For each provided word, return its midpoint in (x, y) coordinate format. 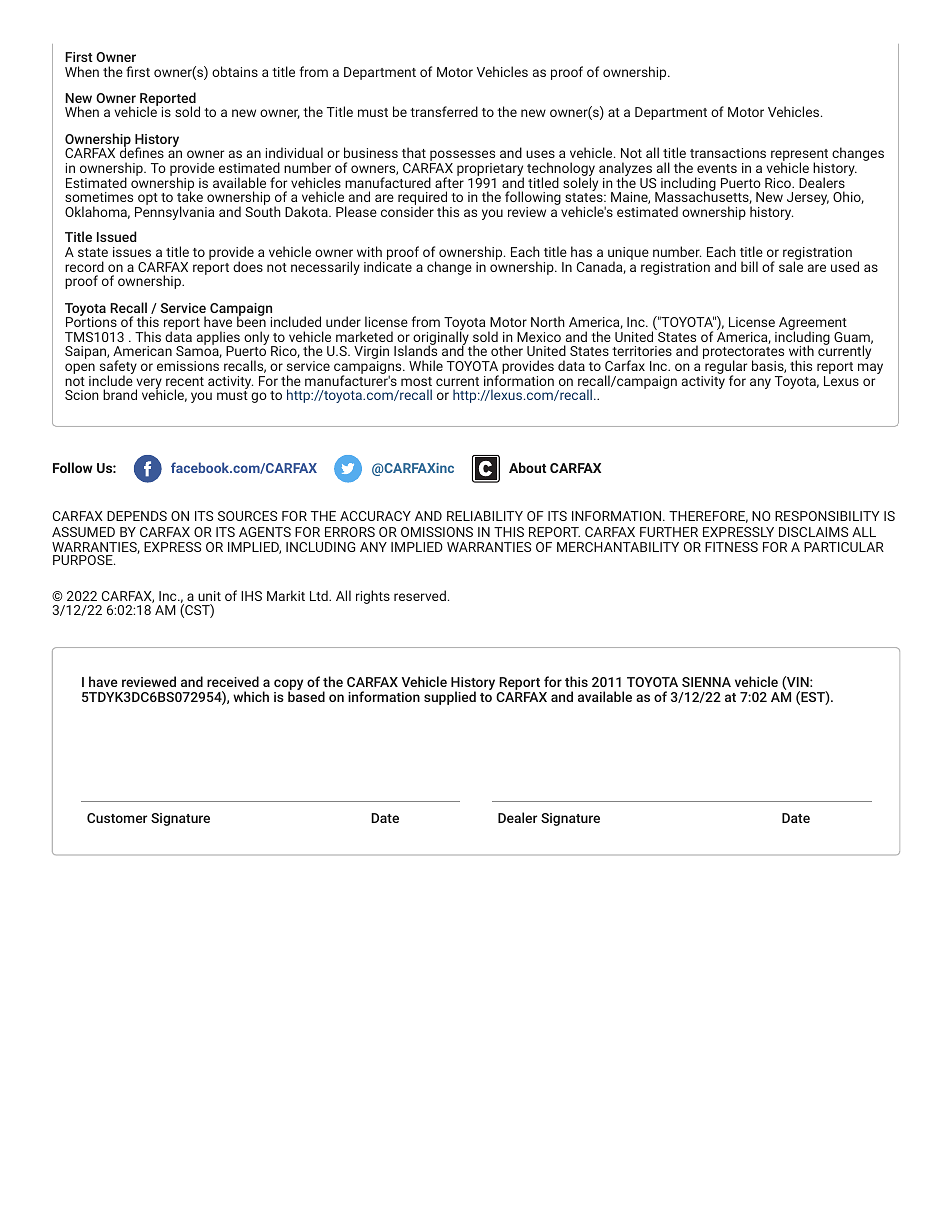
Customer (117, 818)
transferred (444, 111)
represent (799, 156)
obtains (235, 71)
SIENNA (706, 682)
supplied (450, 698)
